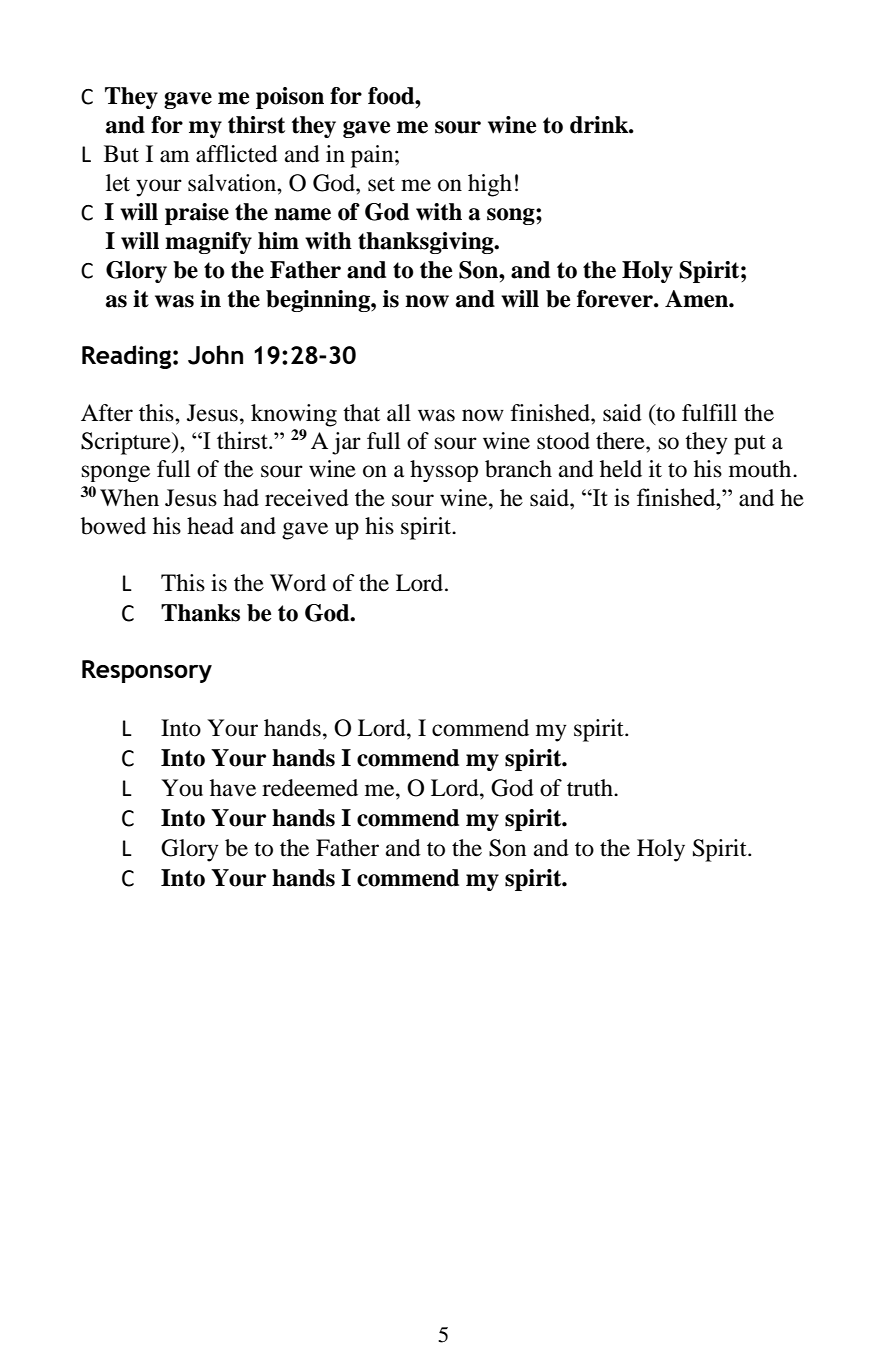 This image has width=887, height=1372. I want to click on high, so click(490, 185).
